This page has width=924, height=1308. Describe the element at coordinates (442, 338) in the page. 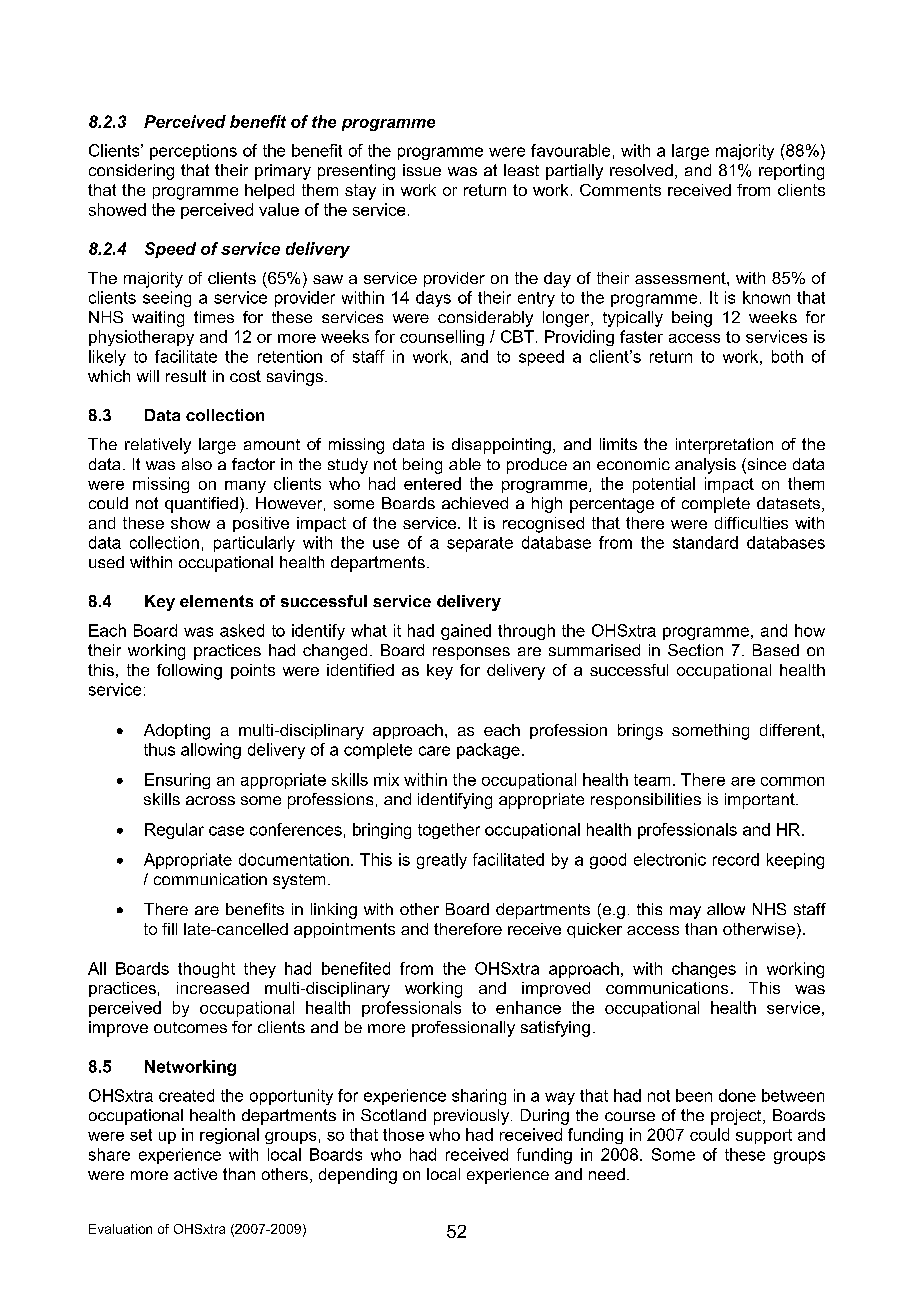

I see `counselling` at that location.
